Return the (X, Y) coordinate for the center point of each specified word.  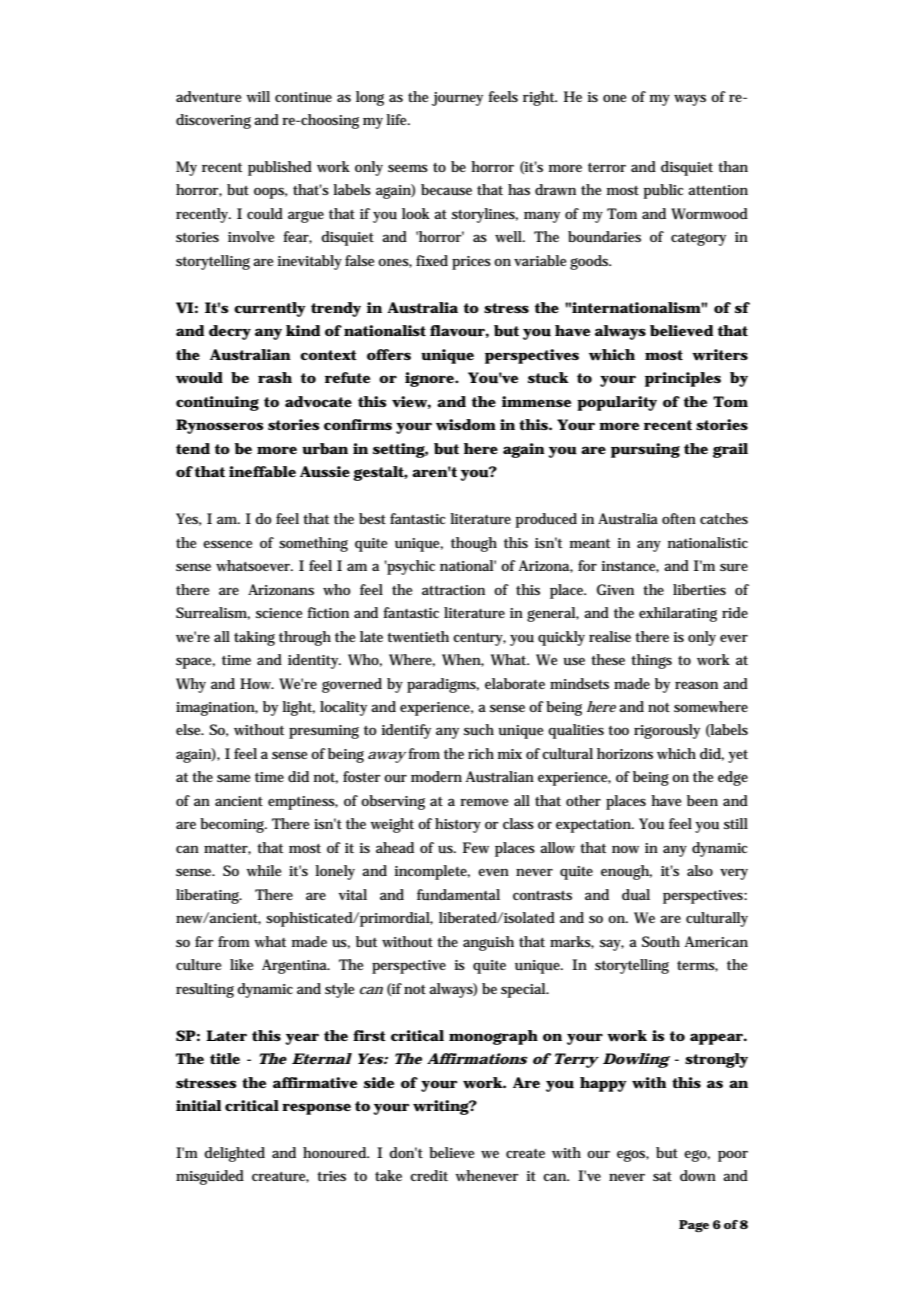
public (664, 191)
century (479, 639)
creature (280, 1177)
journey (457, 99)
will (258, 96)
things (651, 661)
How (257, 683)
